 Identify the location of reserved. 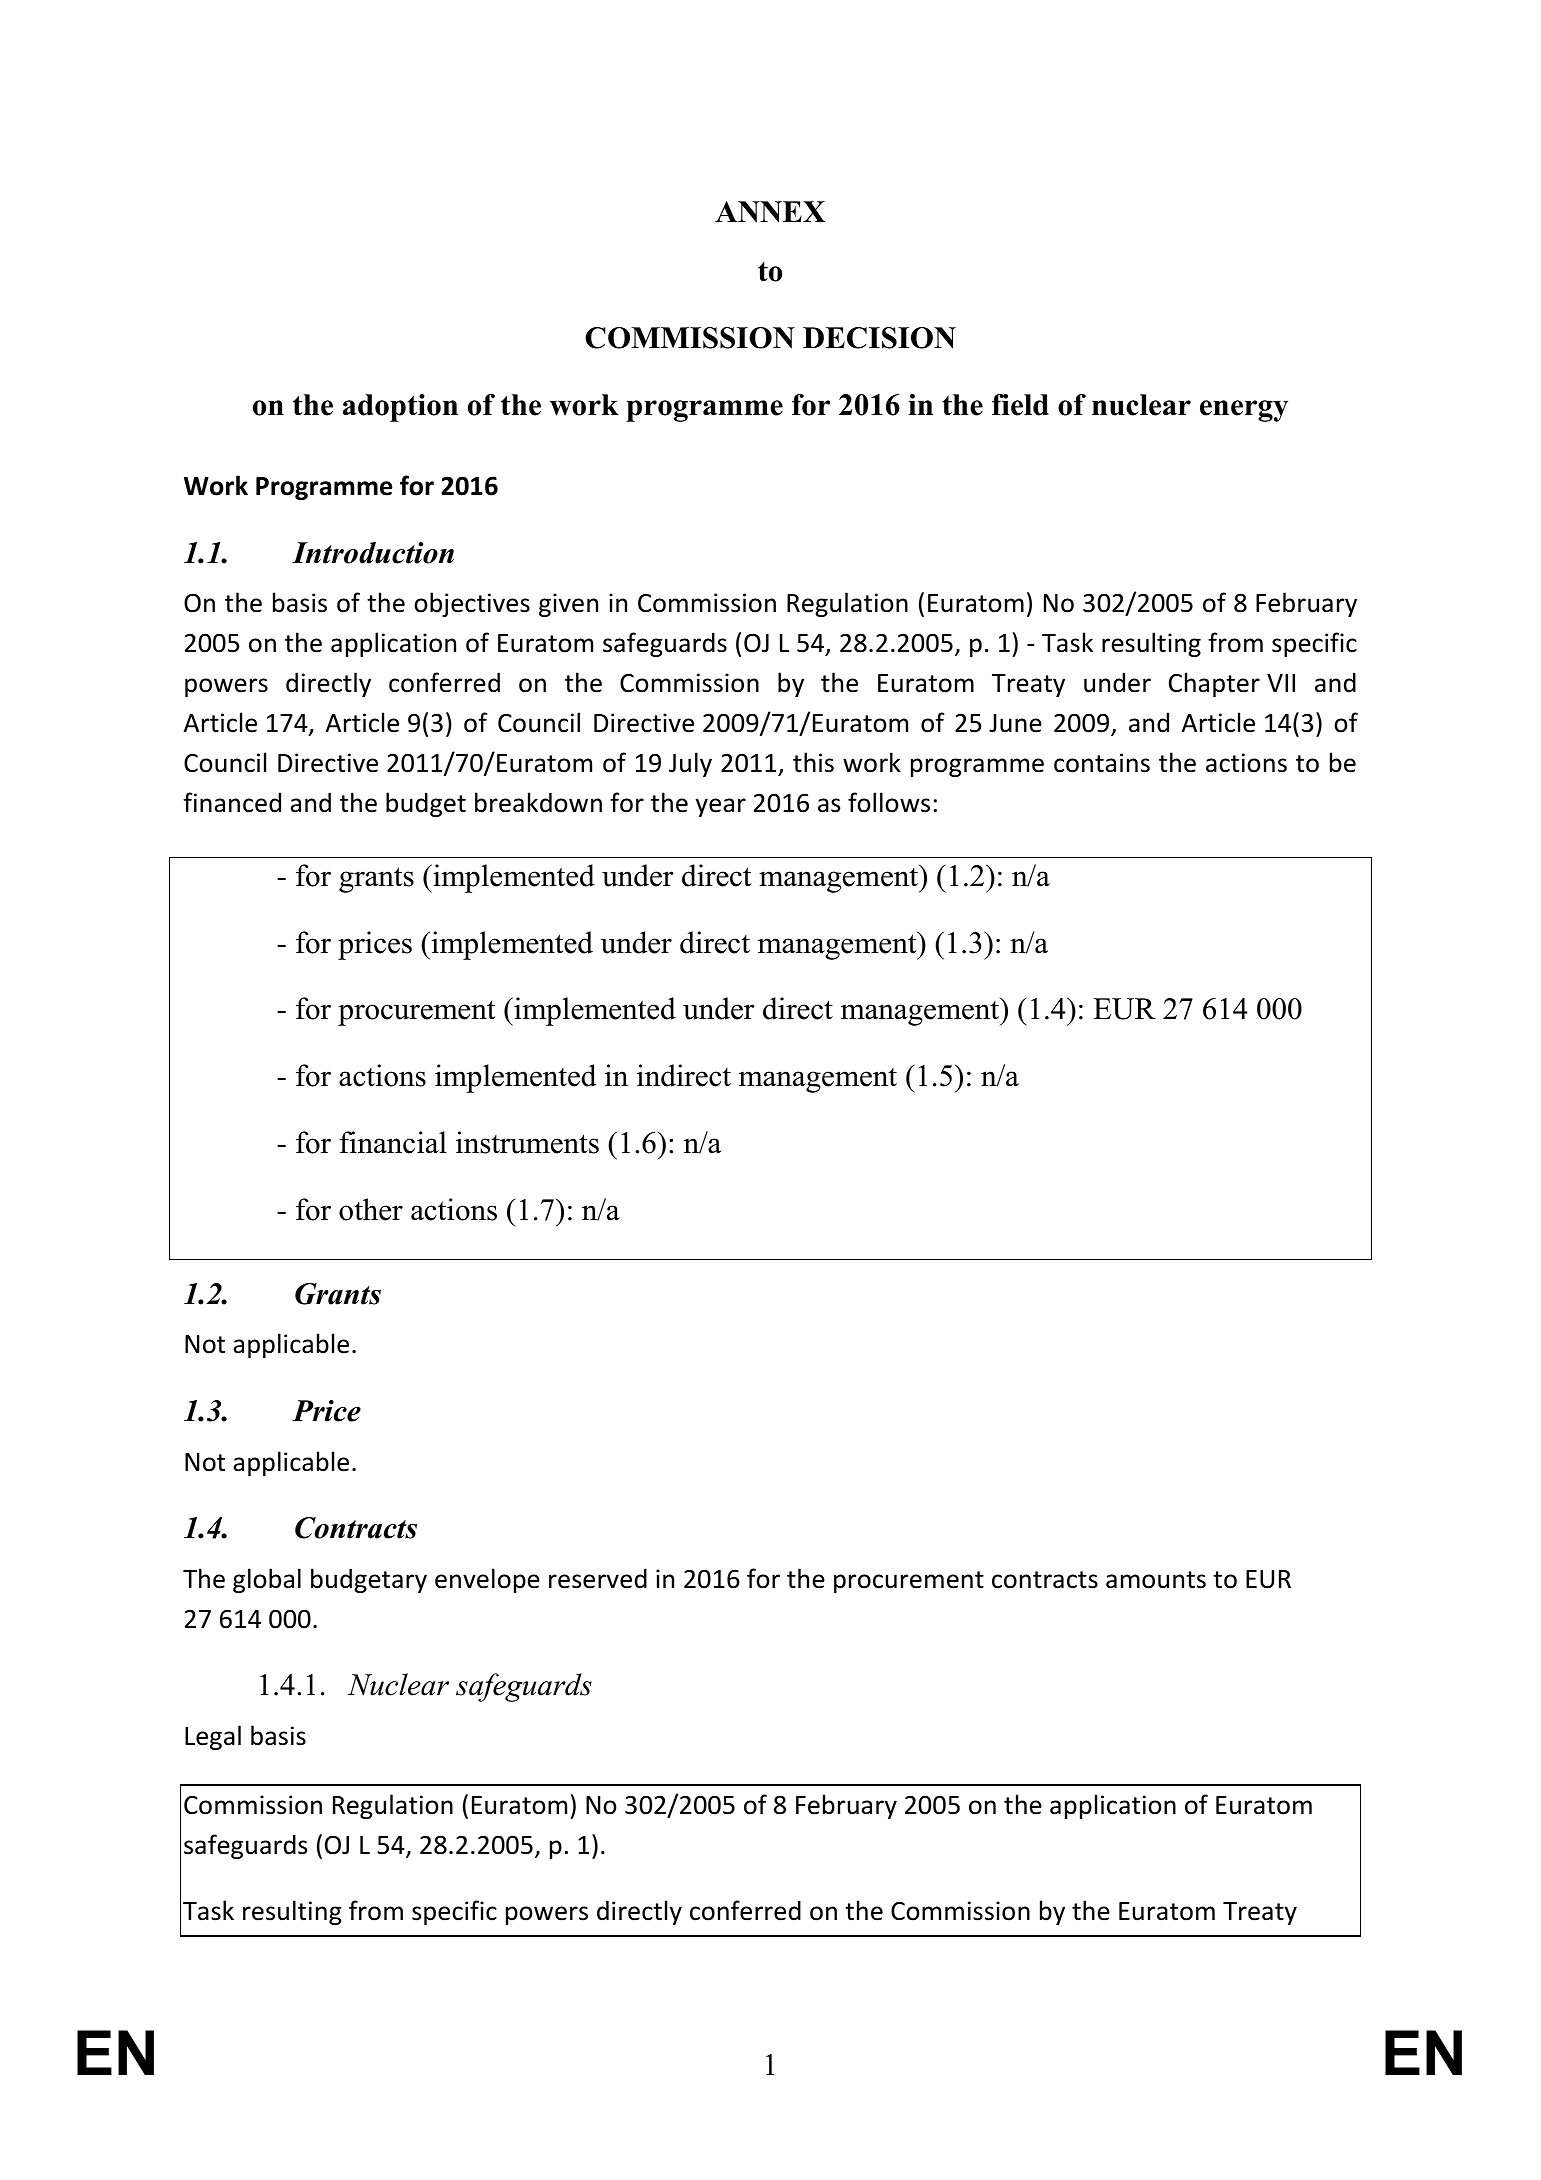
(598, 1578).
